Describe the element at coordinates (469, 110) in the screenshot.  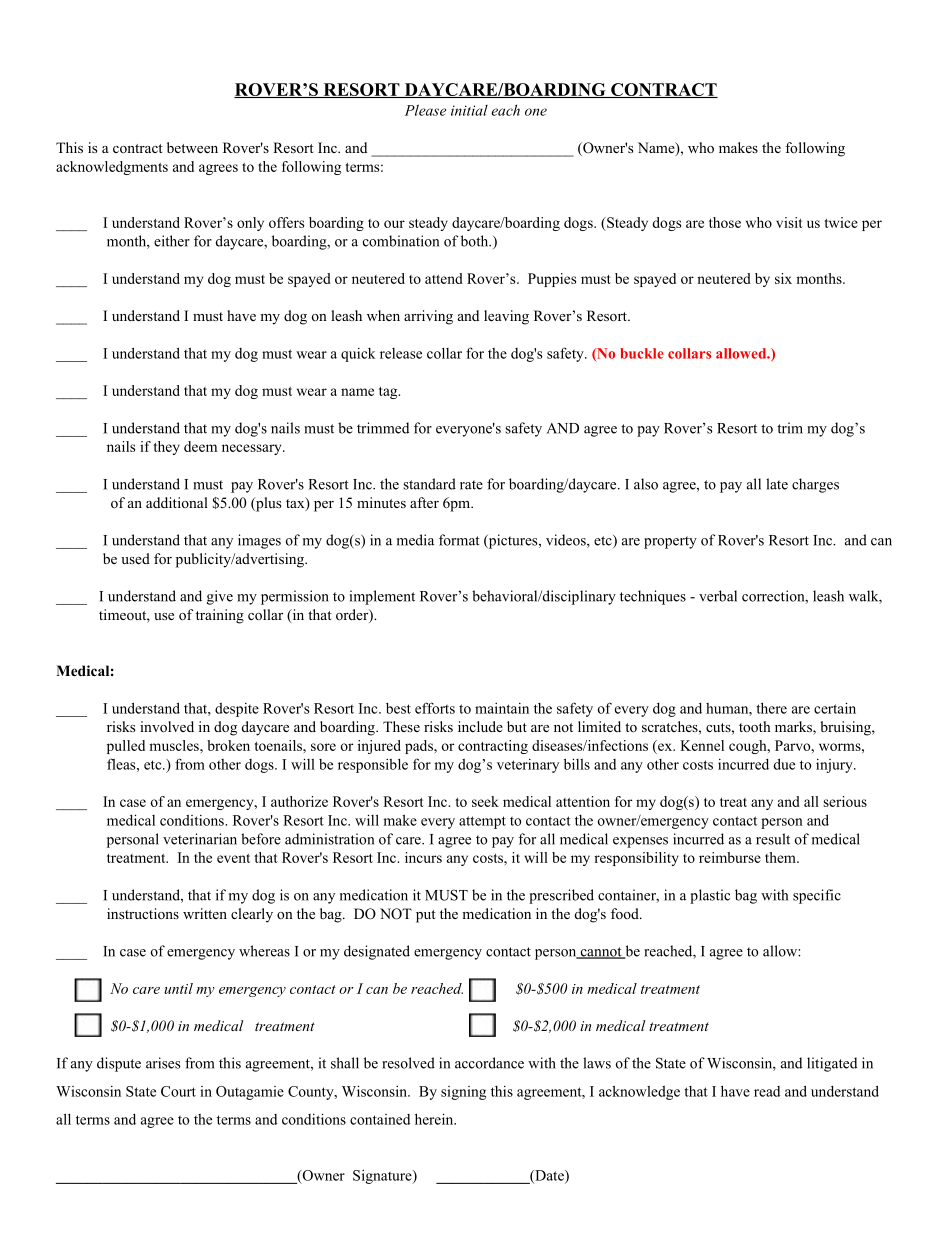
I see `initial` at that location.
